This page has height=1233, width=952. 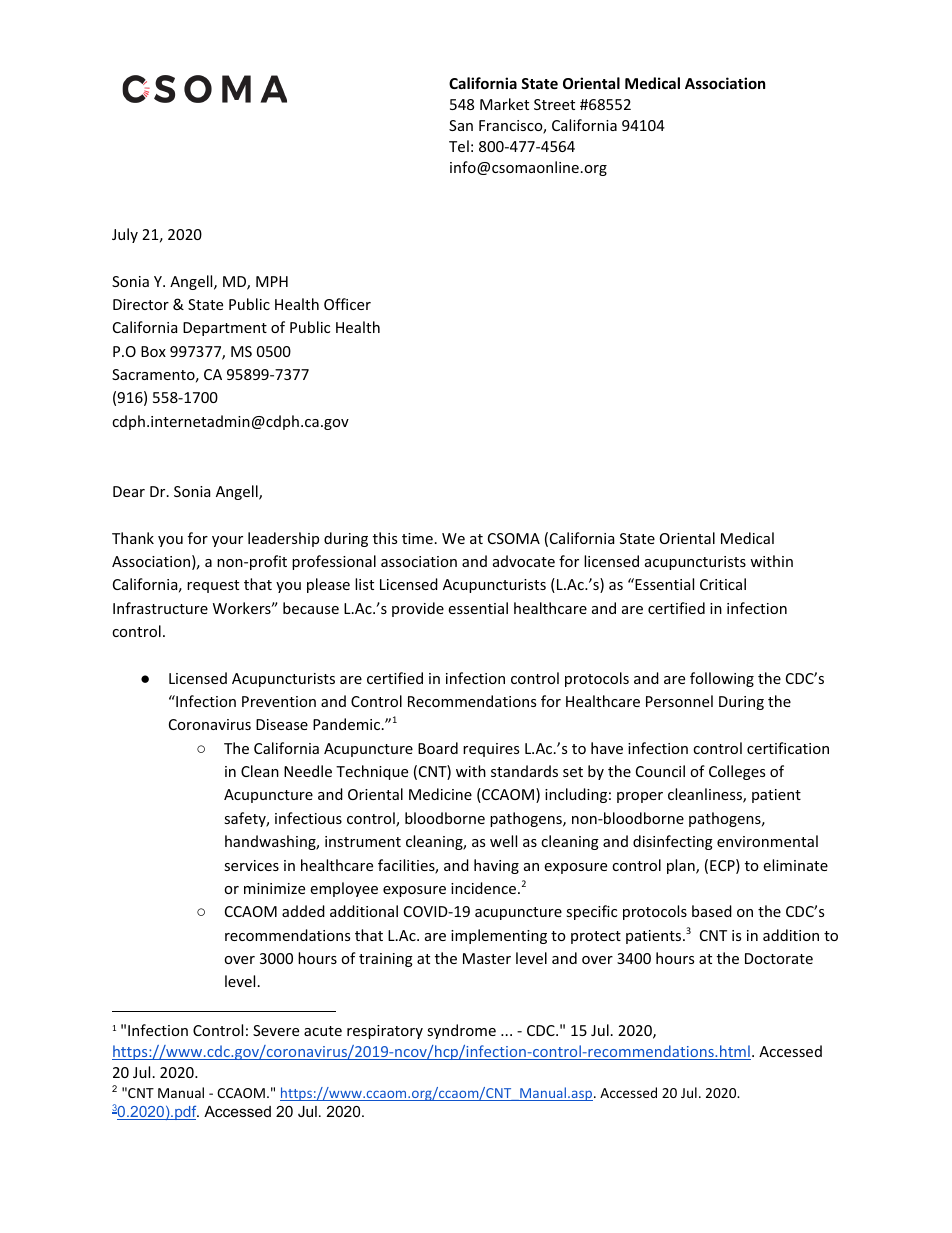 What do you see at coordinates (554, 104) in the page?
I see `Street` at bounding box center [554, 104].
